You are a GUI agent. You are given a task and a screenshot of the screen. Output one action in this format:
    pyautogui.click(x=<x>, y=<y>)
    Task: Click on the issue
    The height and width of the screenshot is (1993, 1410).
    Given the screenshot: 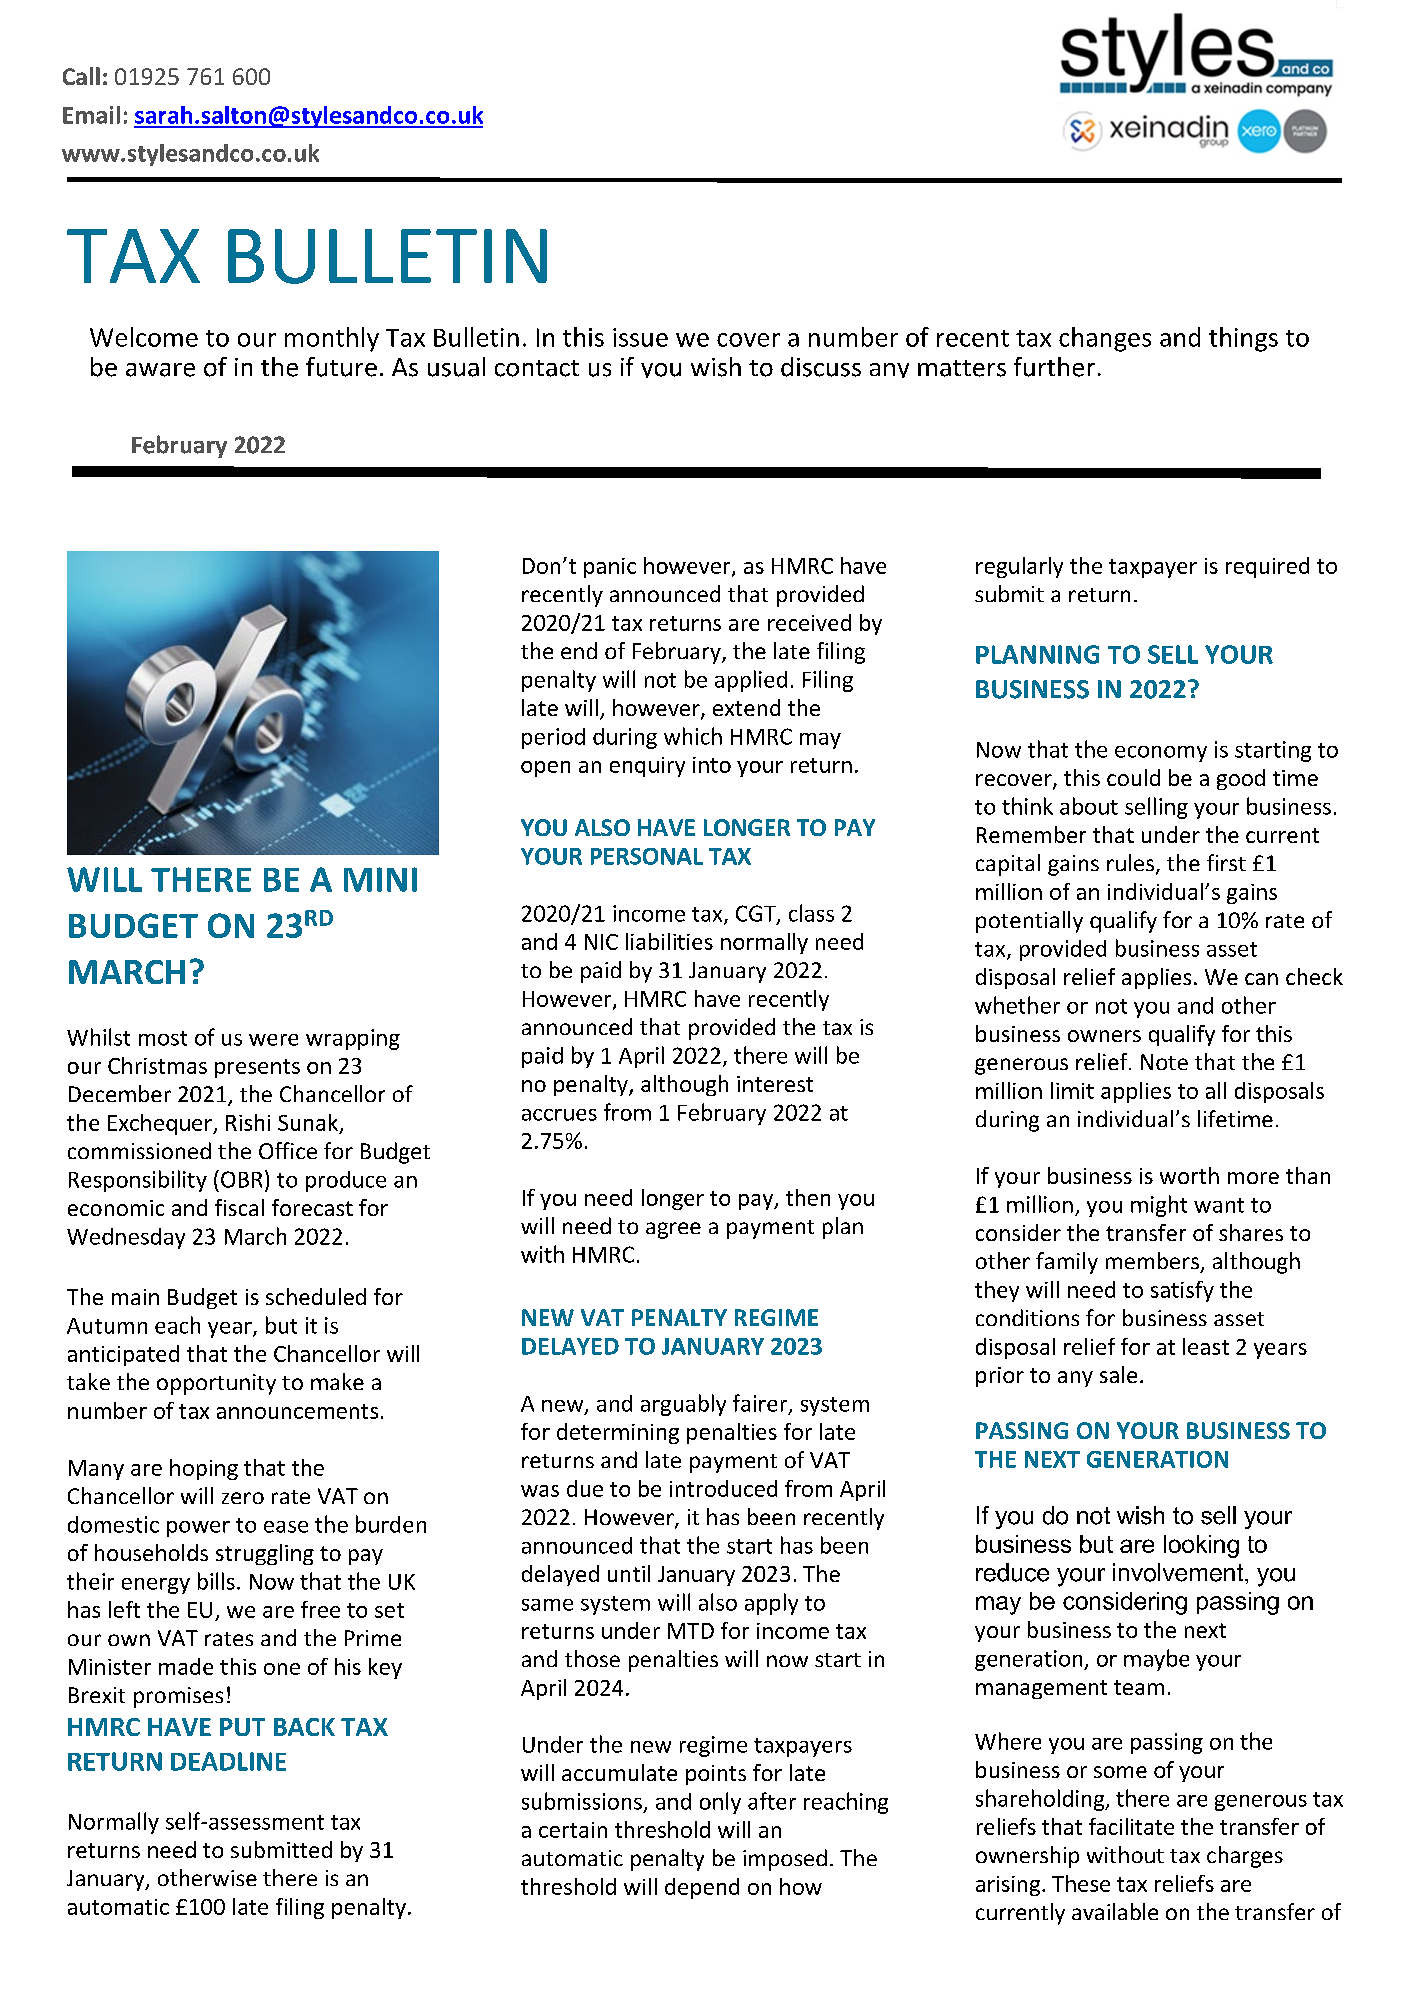 What is the action you would take?
    pyautogui.click(x=640, y=337)
